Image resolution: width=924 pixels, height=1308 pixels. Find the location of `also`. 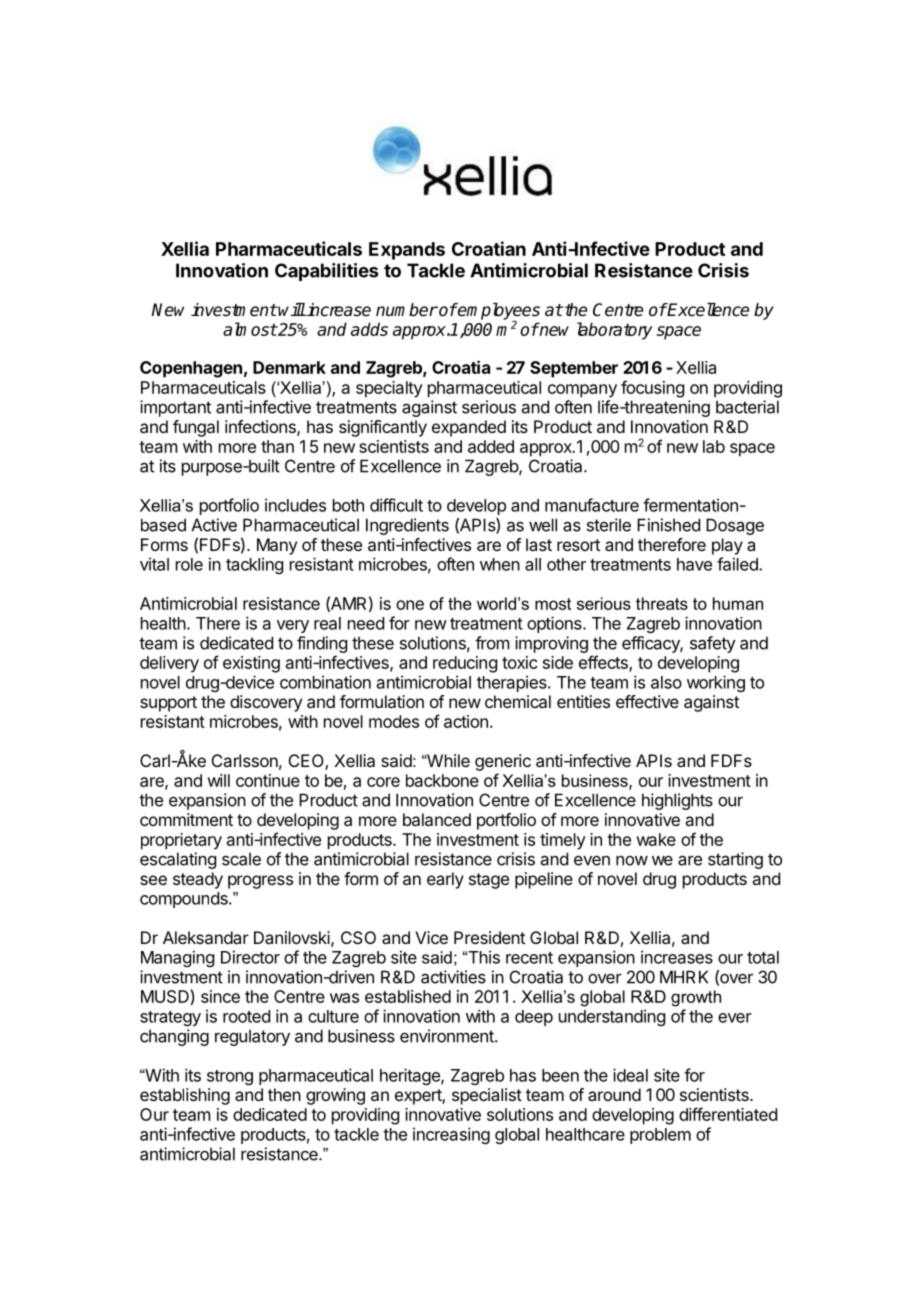

also is located at coordinates (666, 682).
